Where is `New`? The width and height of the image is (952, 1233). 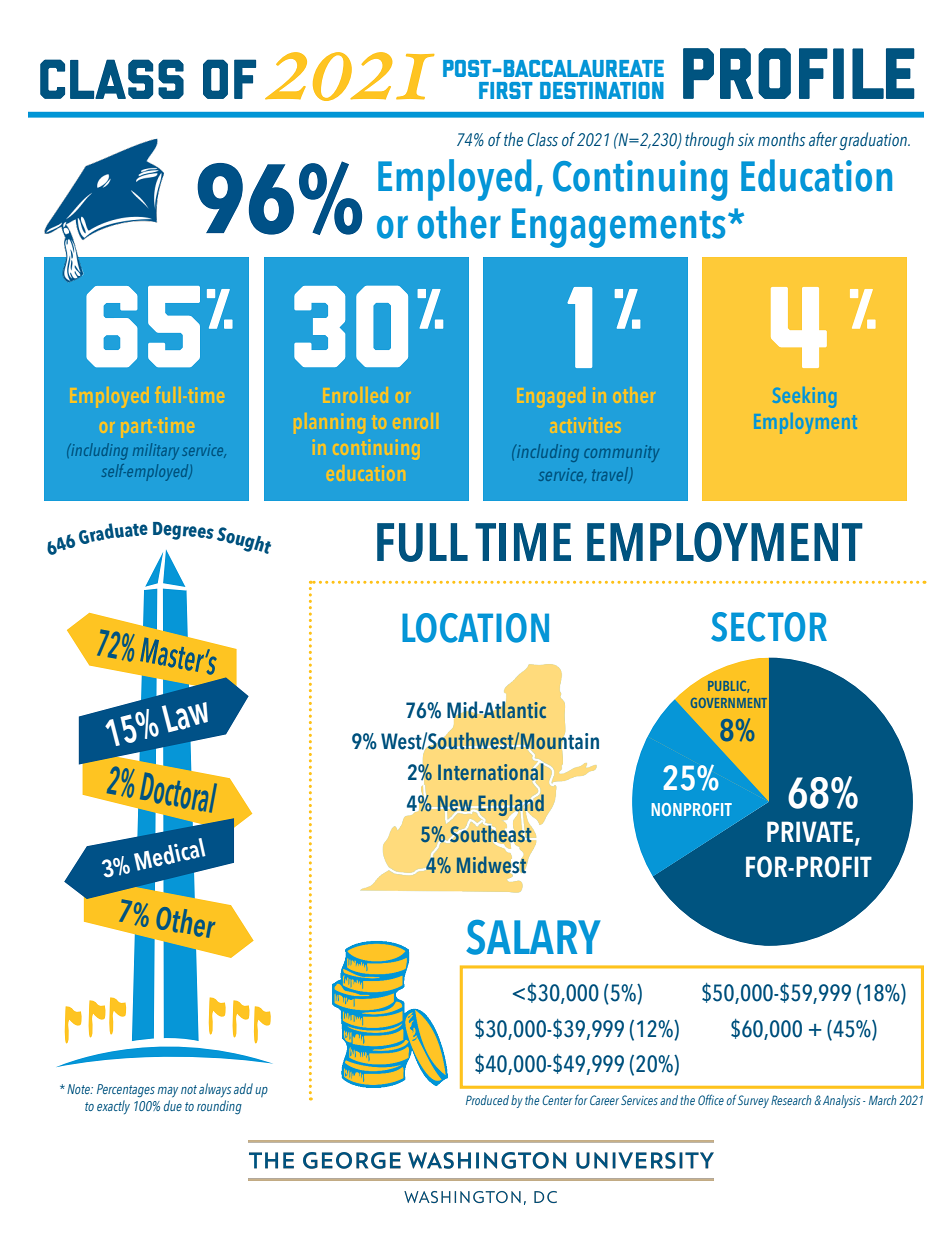 New is located at coordinates (455, 804).
